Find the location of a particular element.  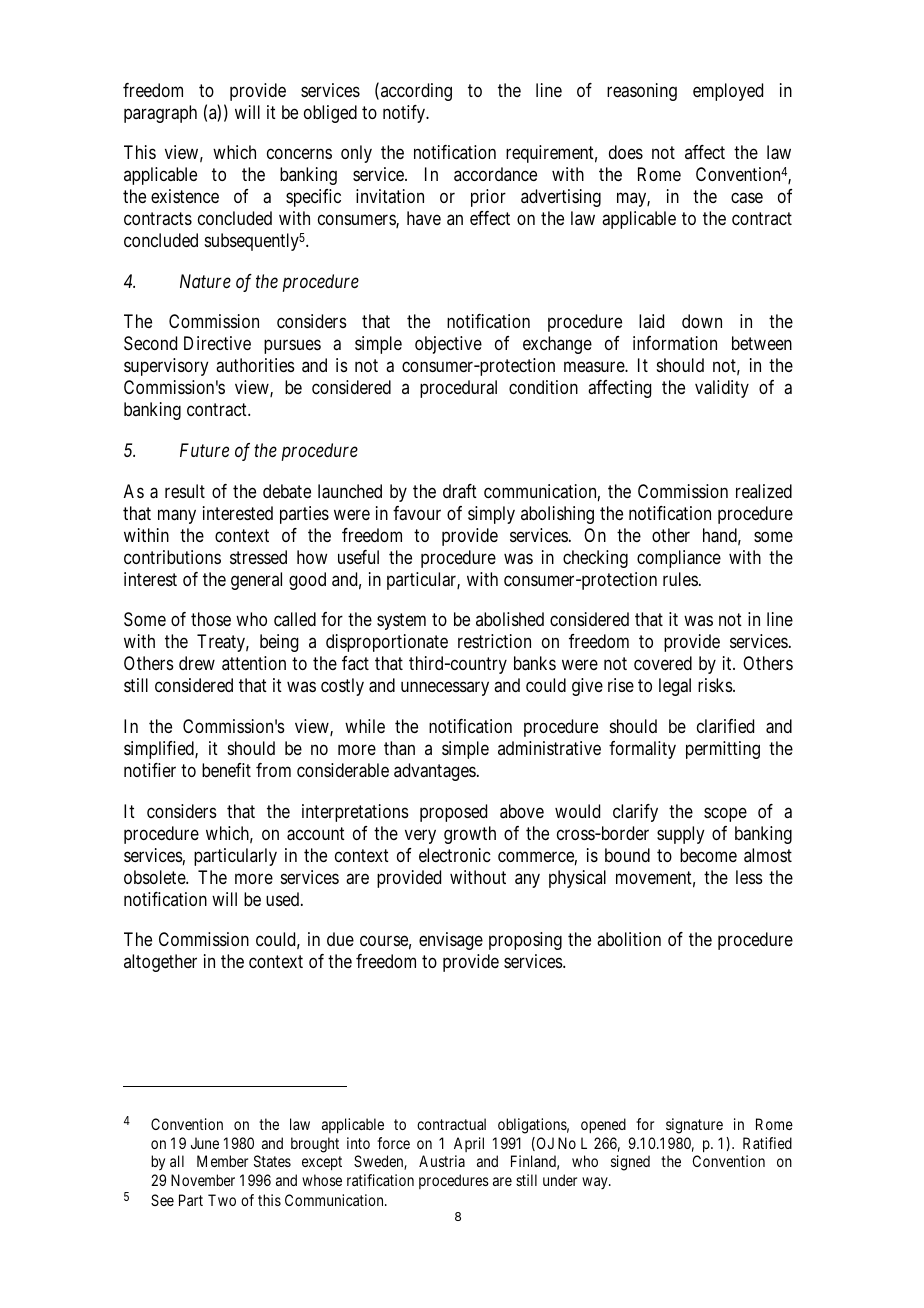

employed is located at coordinates (728, 92).
